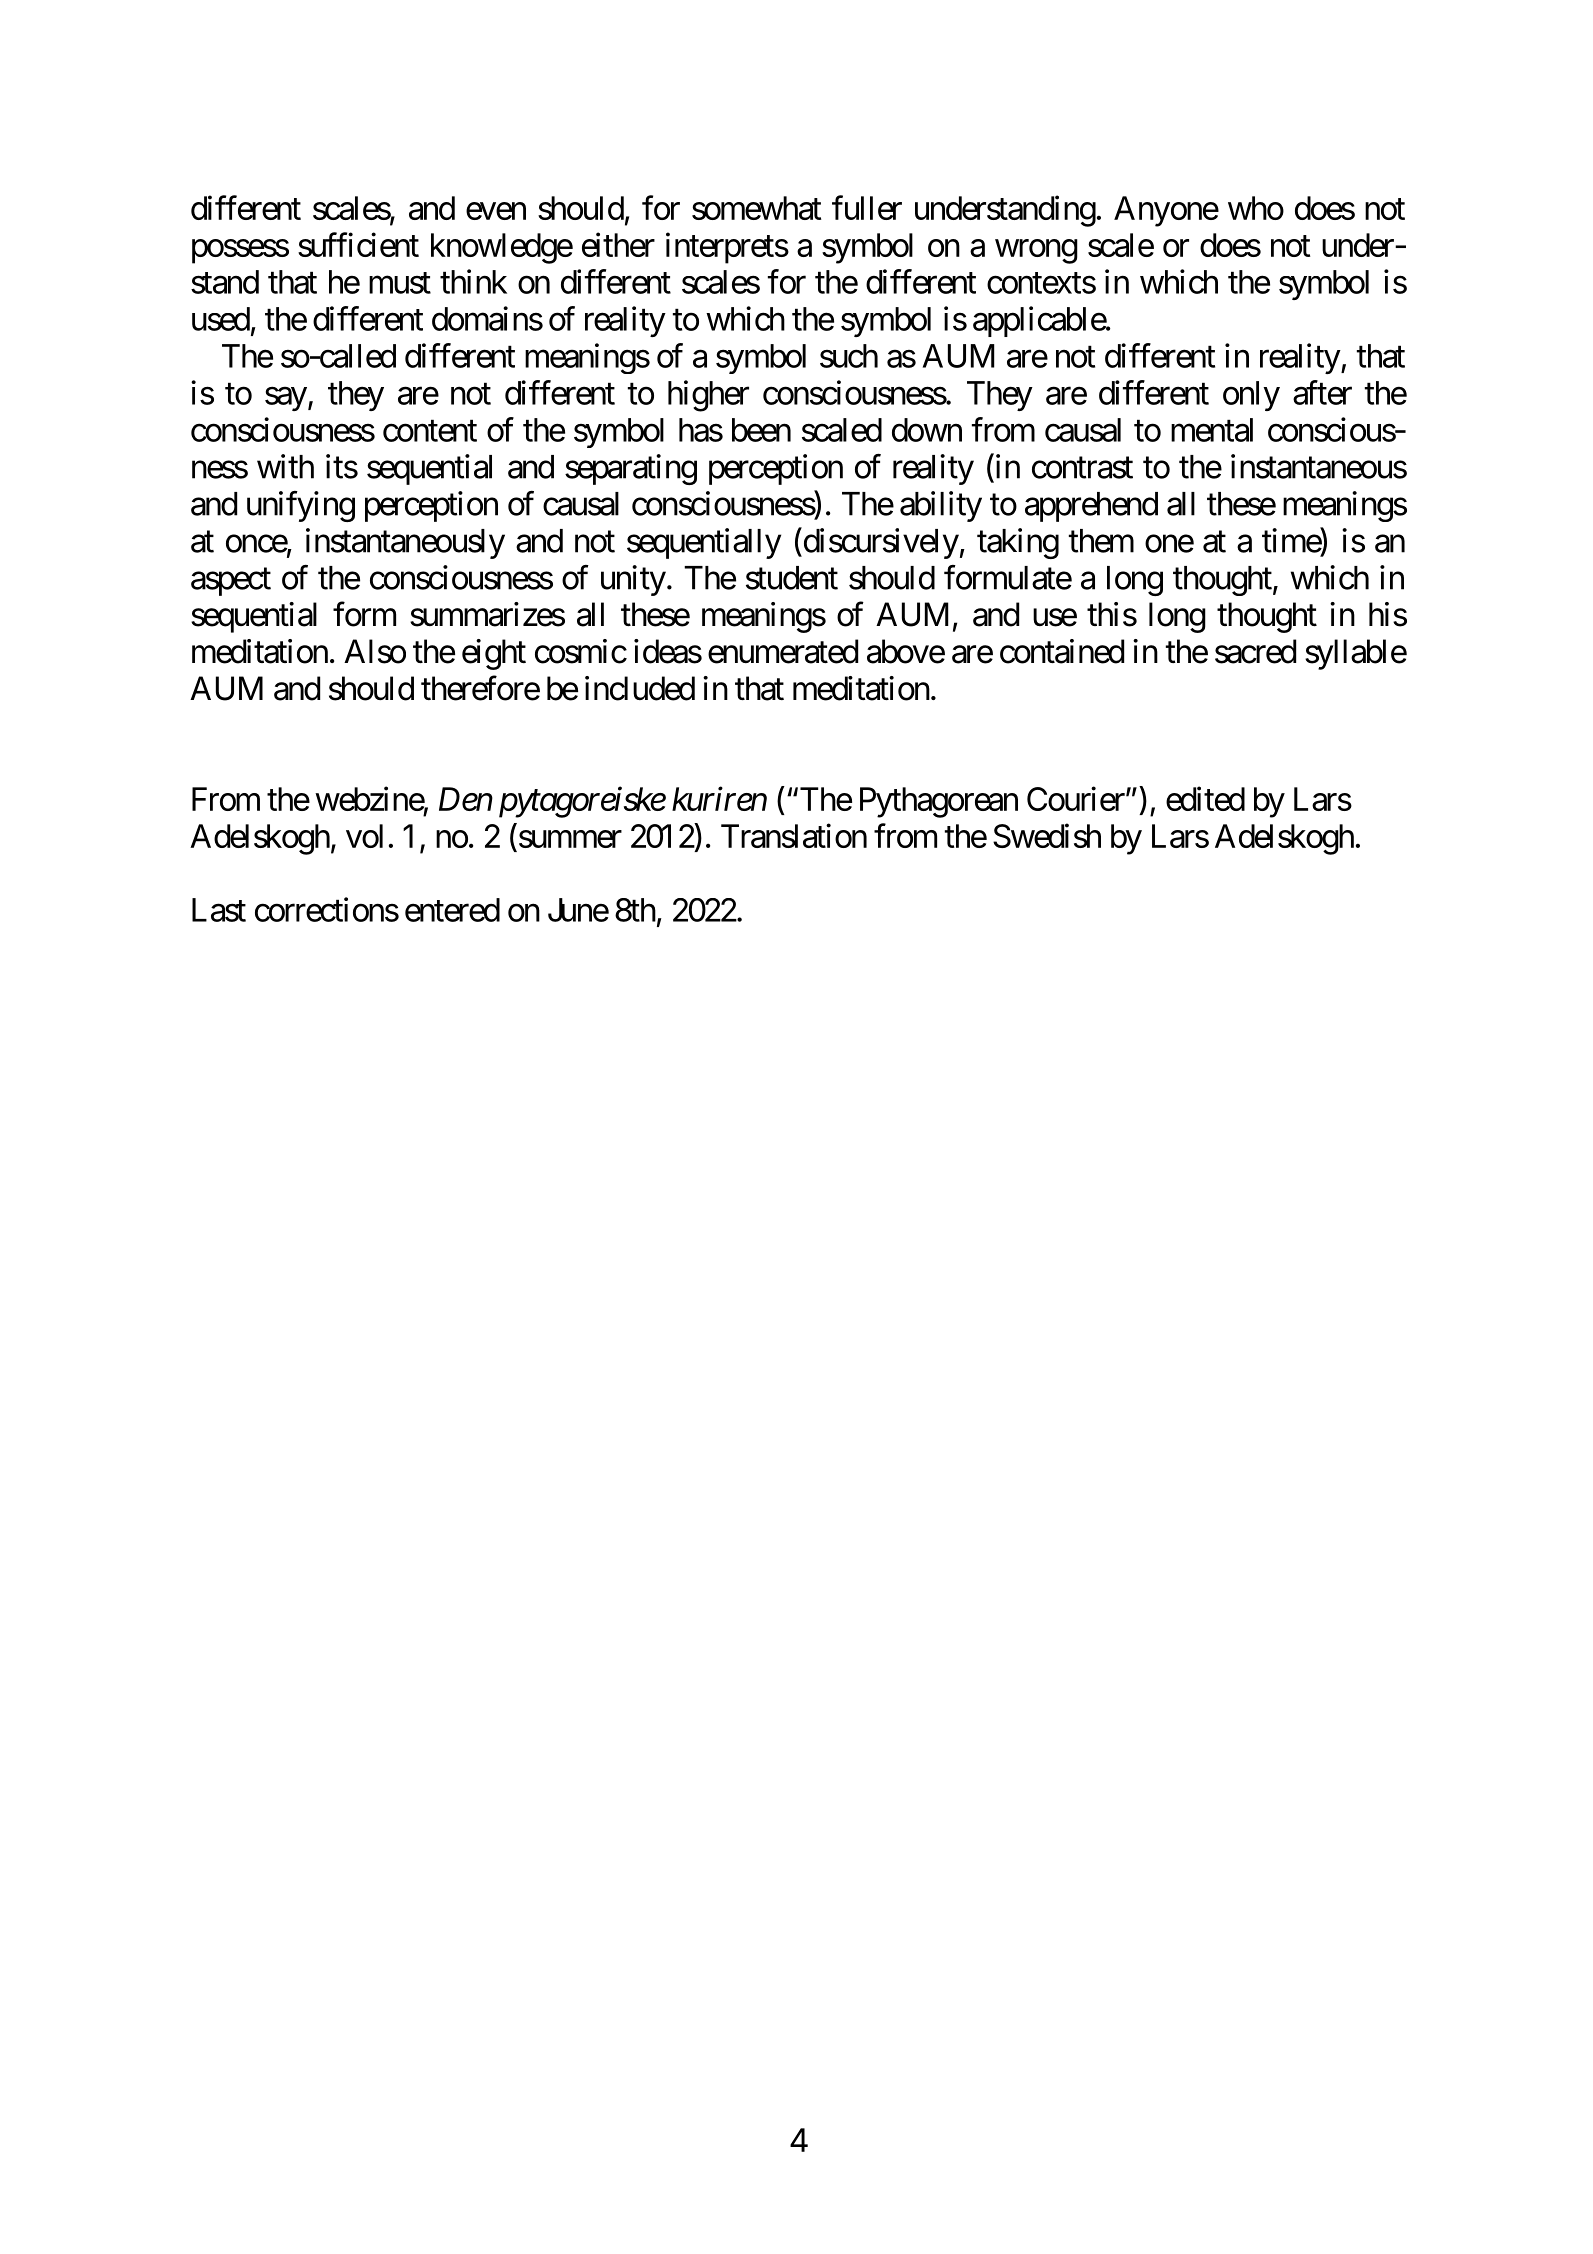  What do you see at coordinates (757, 208) in the page?
I see `somewhat` at bounding box center [757, 208].
